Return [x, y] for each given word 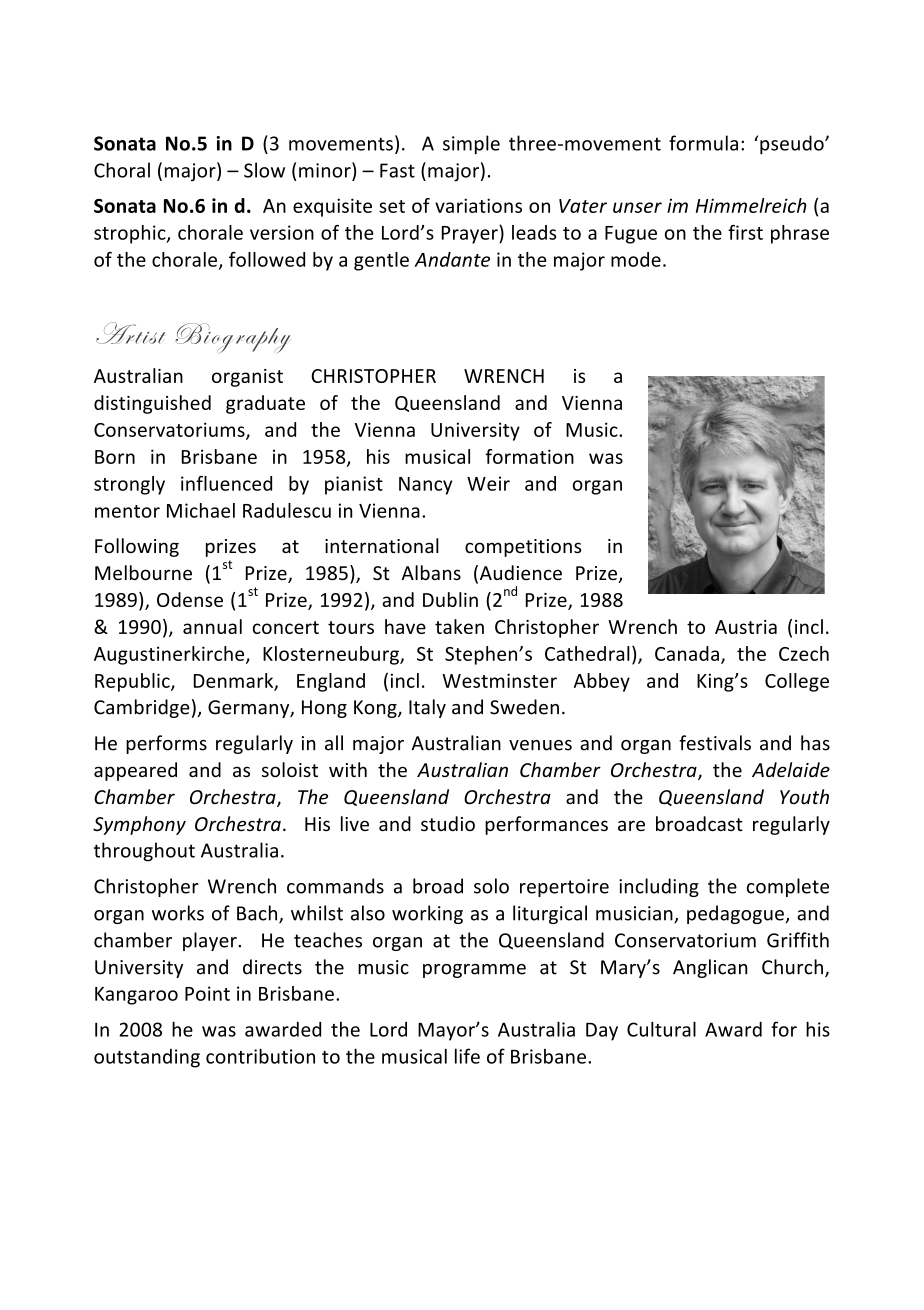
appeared [135, 771]
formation [529, 456]
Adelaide [791, 769]
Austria [746, 627]
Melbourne [143, 572]
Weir [488, 483]
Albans [431, 572]
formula [703, 143]
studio [448, 823]
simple [471, 145]
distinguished [152, 404]
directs [272, 967]
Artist [130, 333]
